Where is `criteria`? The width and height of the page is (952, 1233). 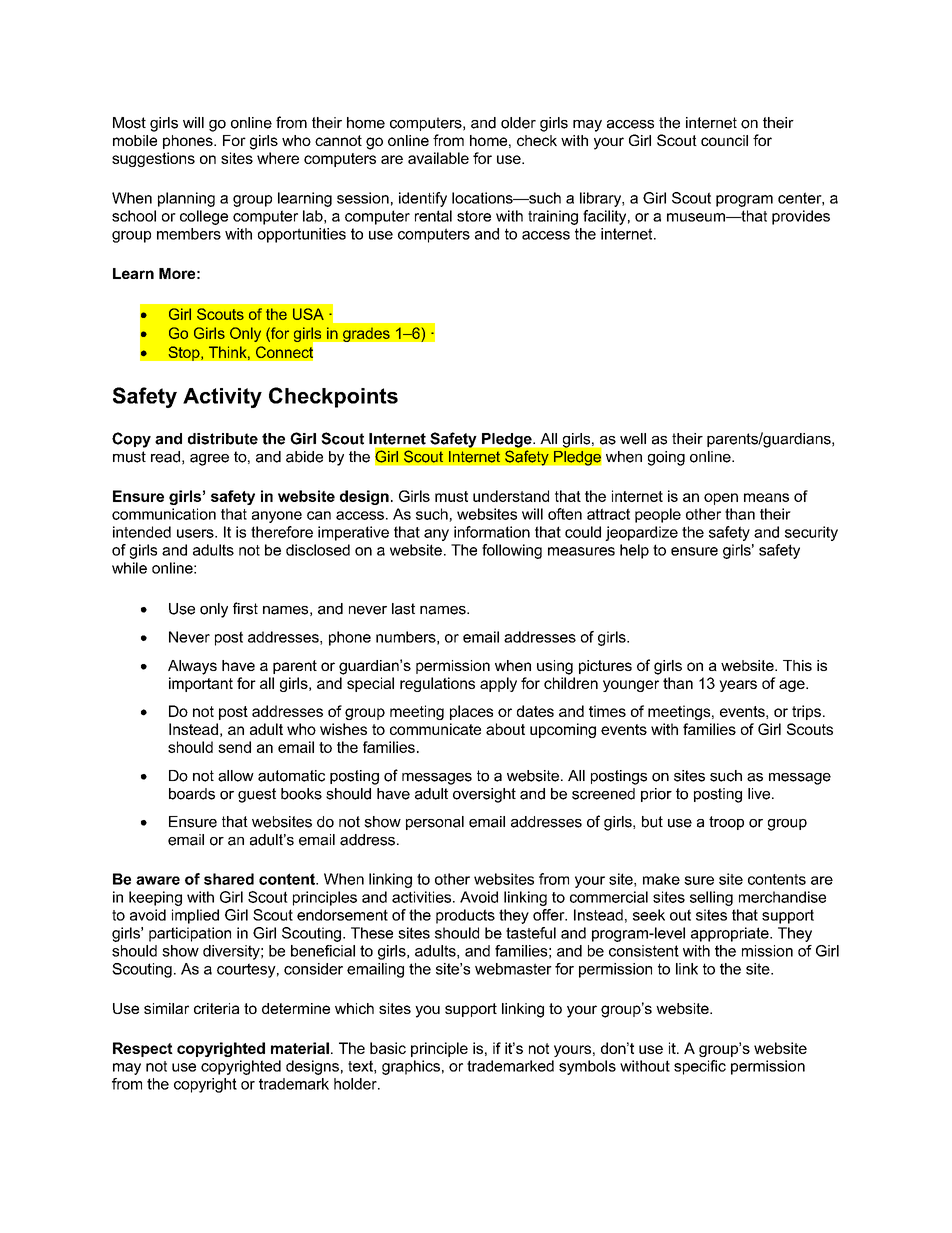 criteria is located at coordinates (216, 1008).
